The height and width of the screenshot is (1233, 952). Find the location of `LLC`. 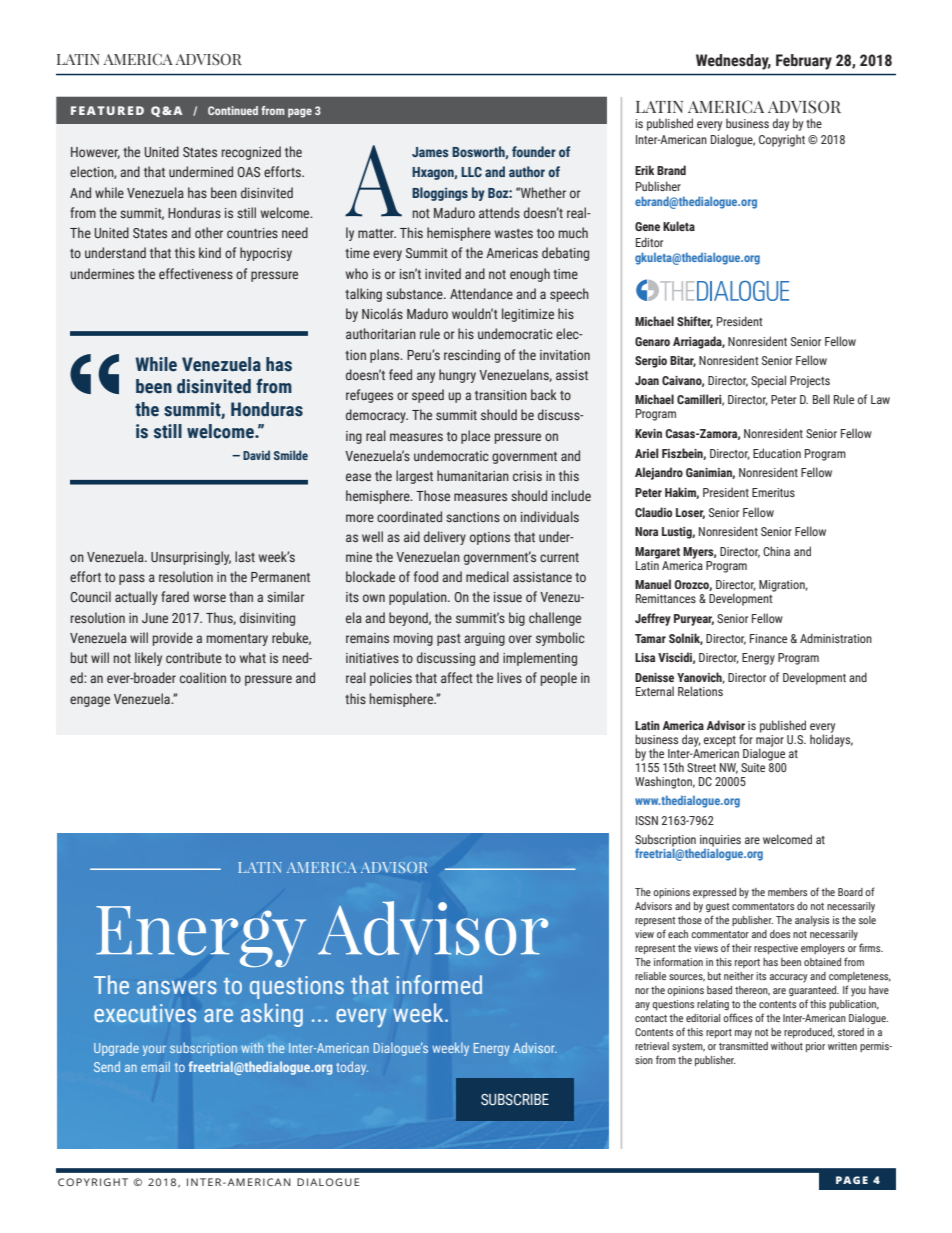

LLC is located at coordinates (471, 172).
